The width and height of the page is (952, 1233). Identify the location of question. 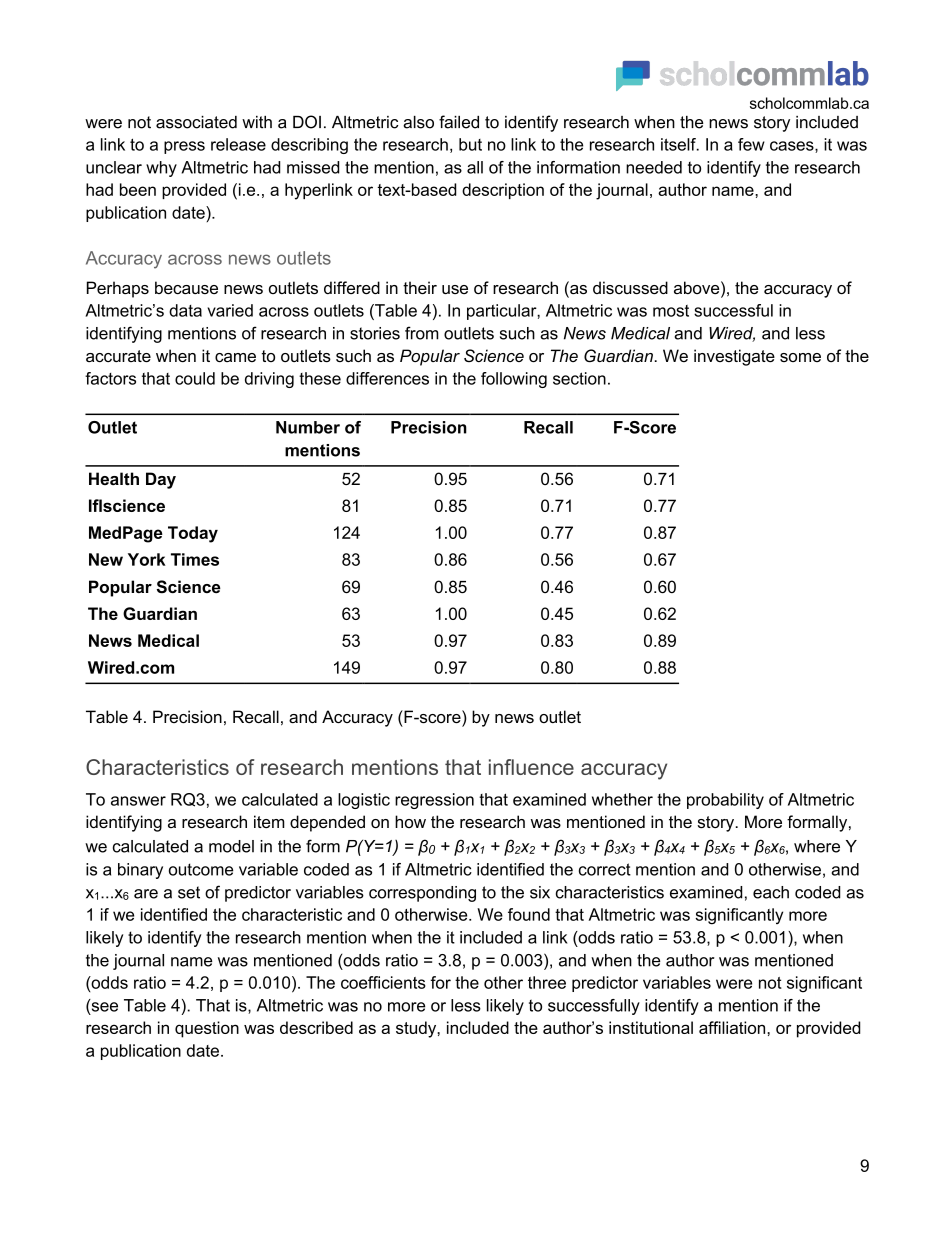
(207, 1029).
